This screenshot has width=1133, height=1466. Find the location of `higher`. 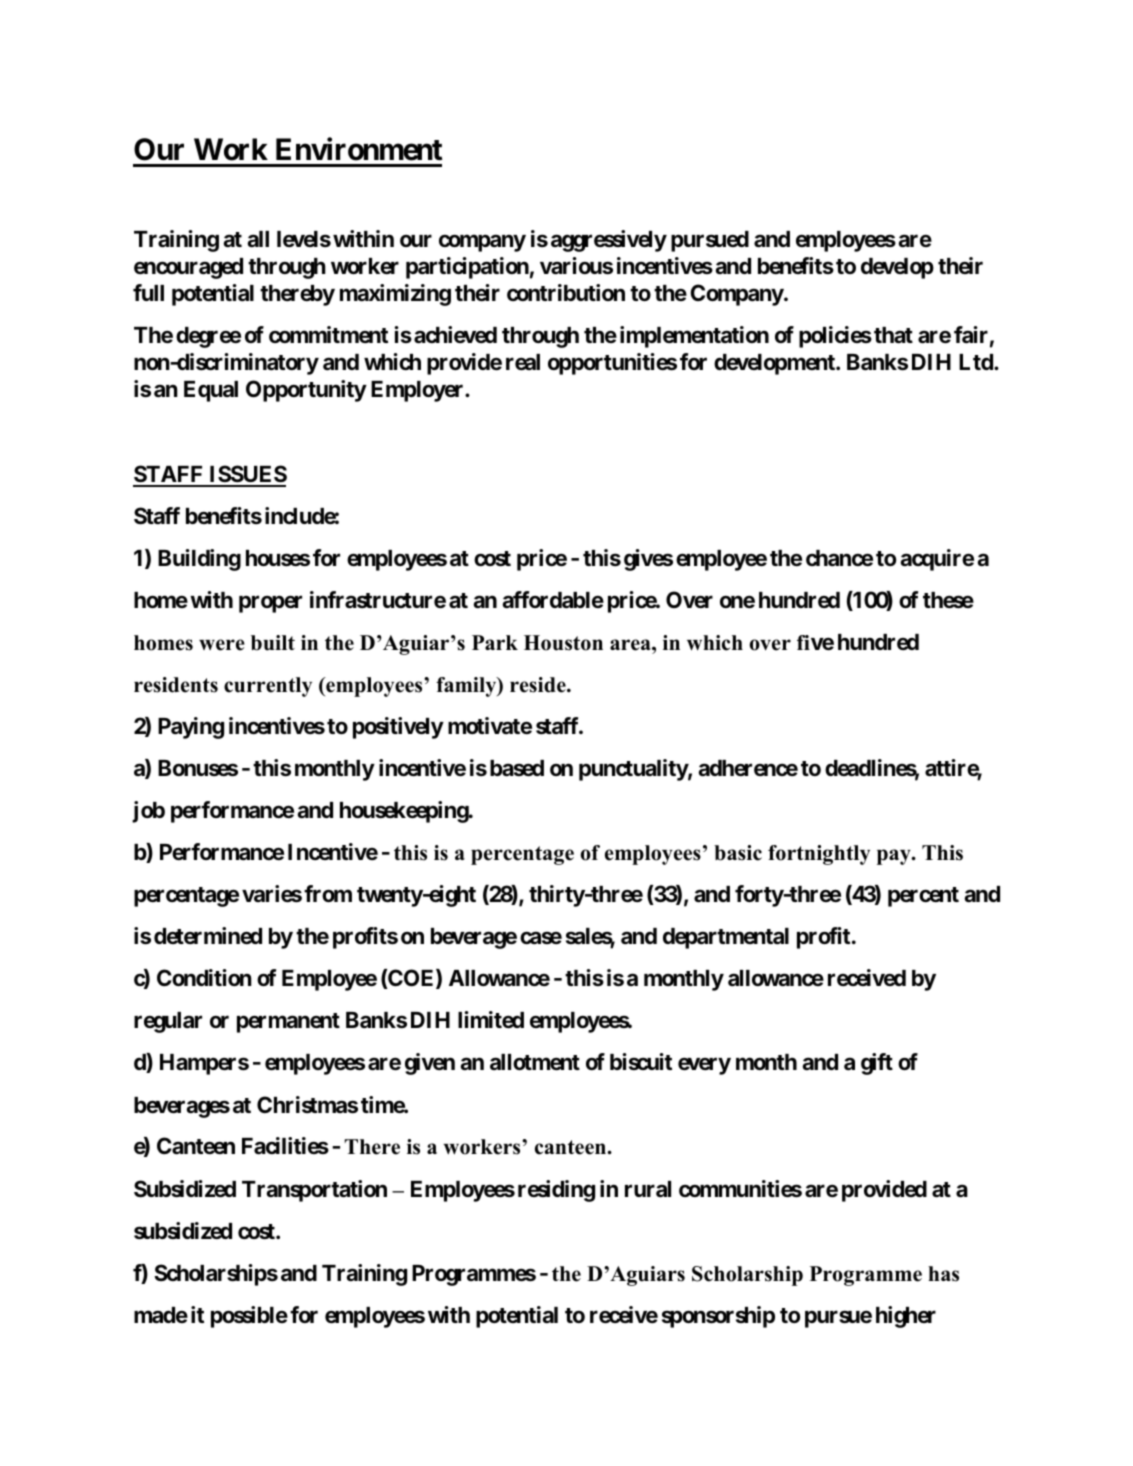

higher is located at coordinates (906, 1317).
